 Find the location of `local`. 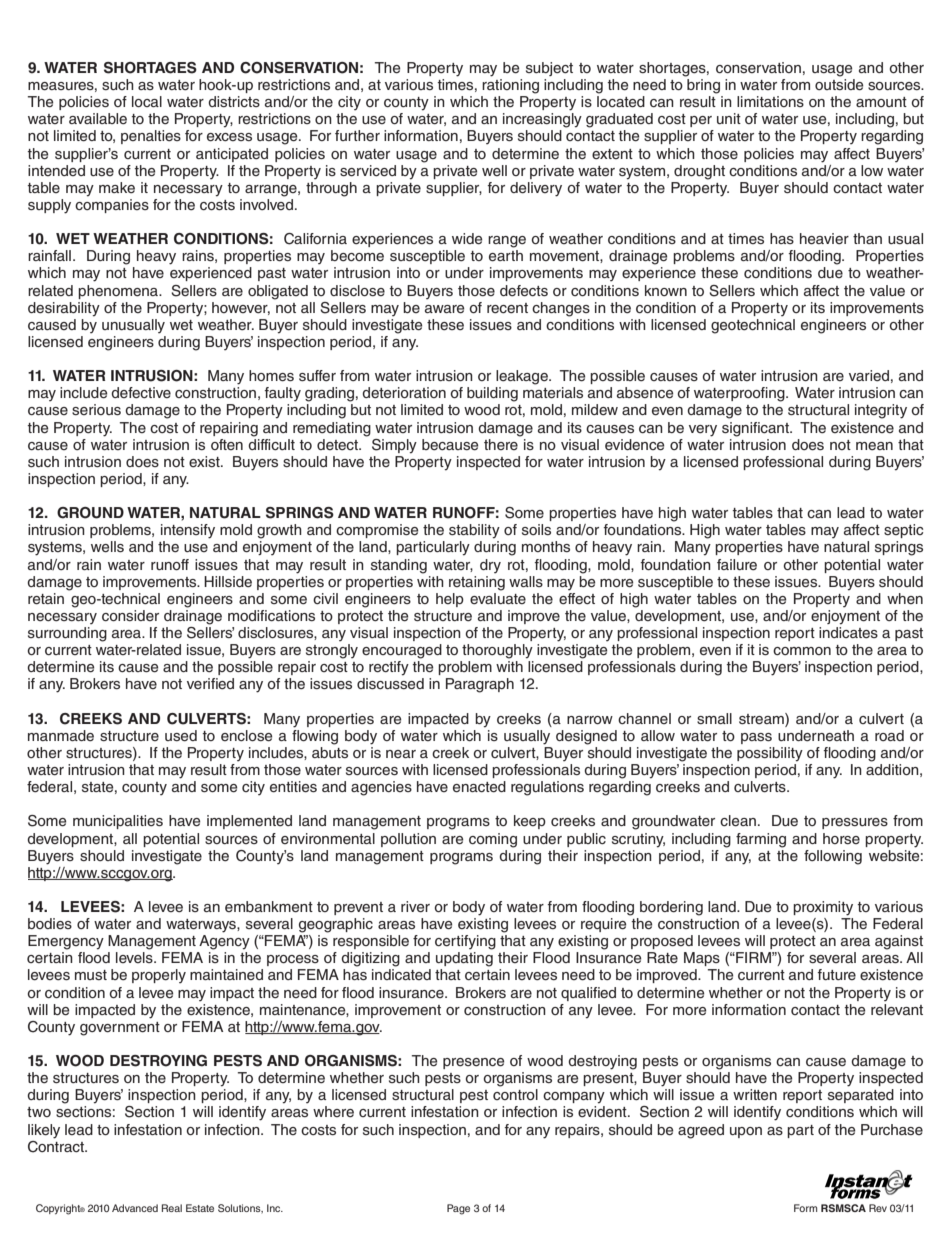

local is located at coordinates (147, 101).
